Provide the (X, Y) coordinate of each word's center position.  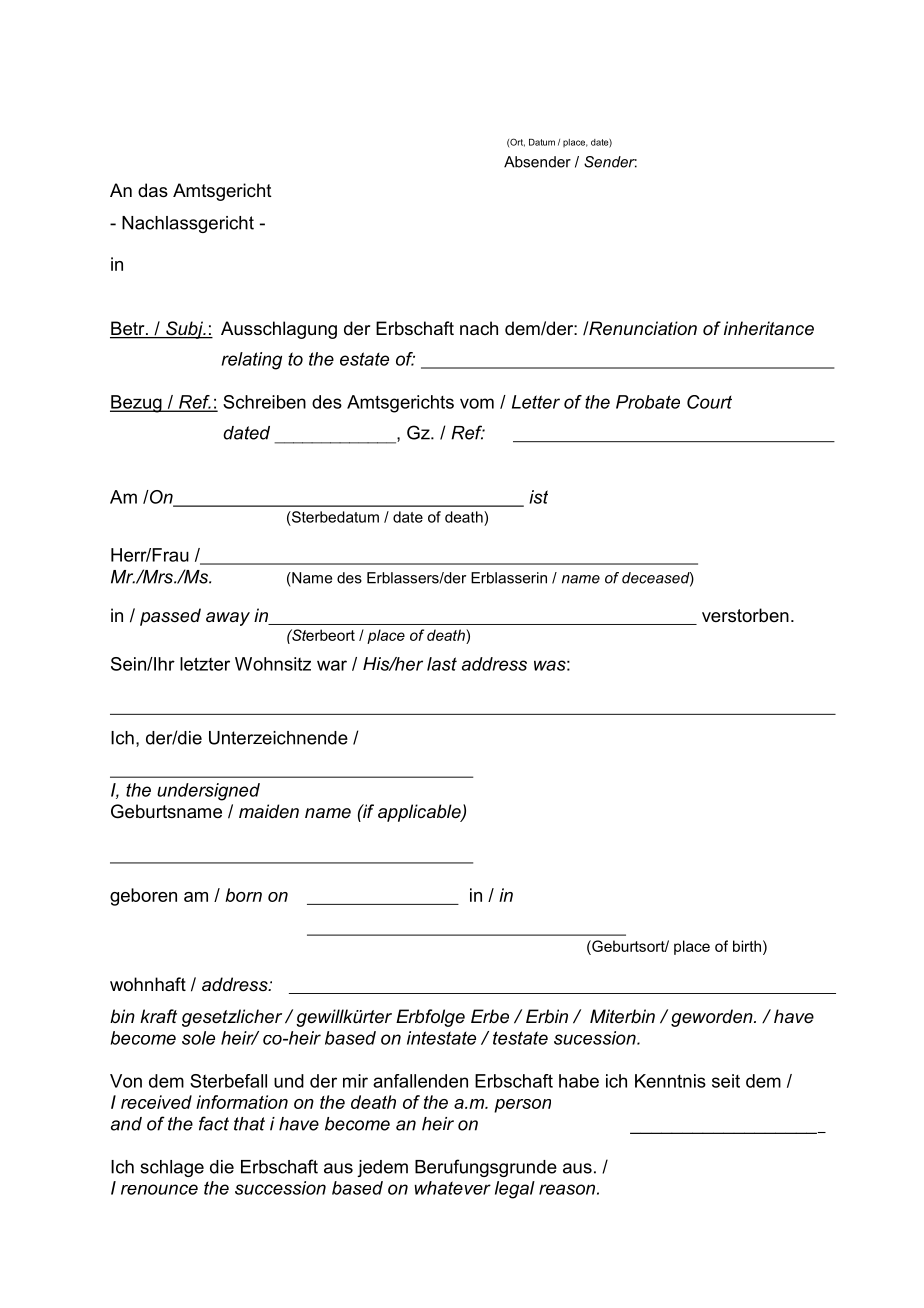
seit (726, 1081)
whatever (452, 1188)
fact (214, 1123)
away (228, 619)
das (153, 190)
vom (477, 403)
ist (538, 497)
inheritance (769, 328)
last (442, 664)
